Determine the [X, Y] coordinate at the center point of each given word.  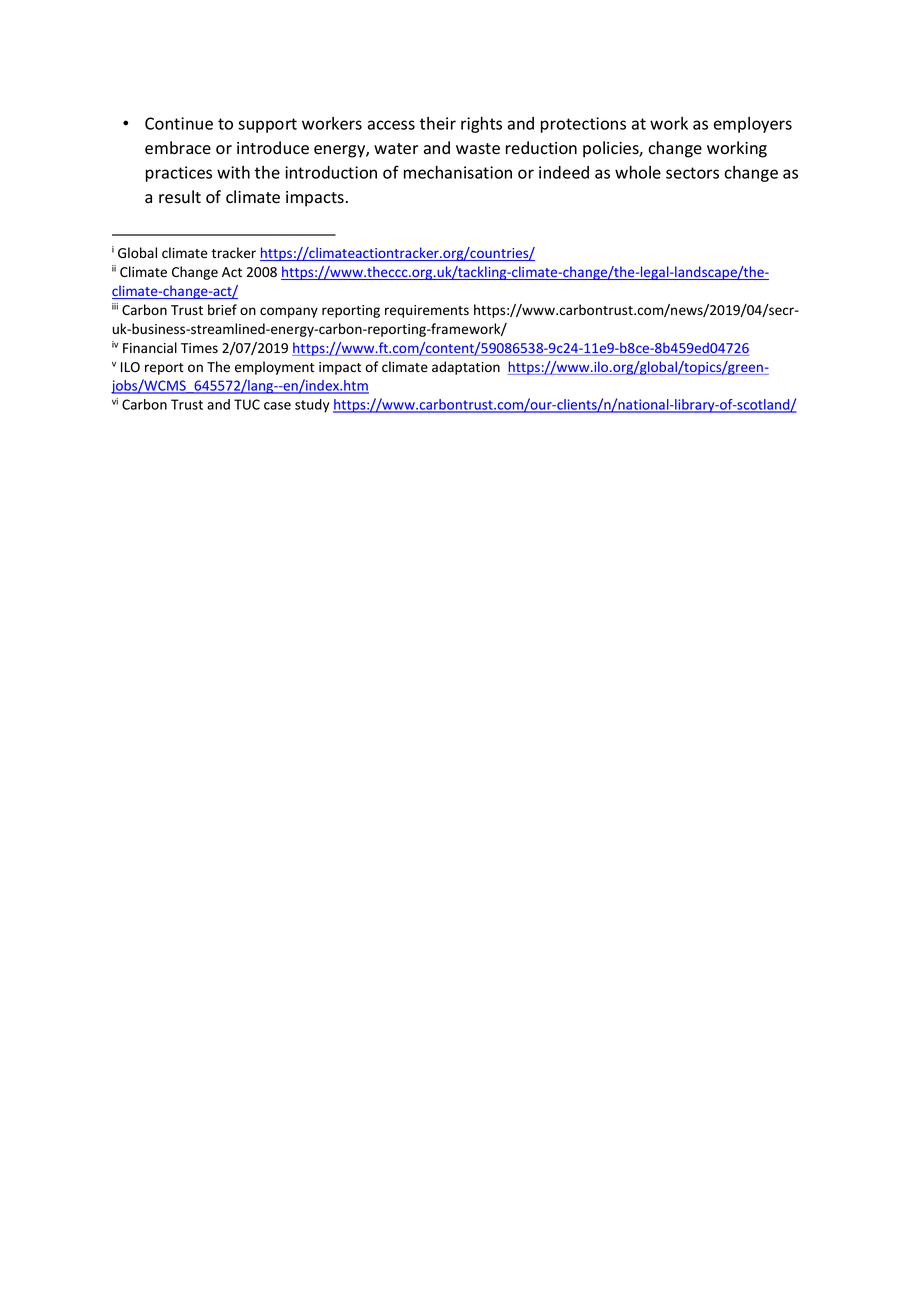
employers [753, 125]
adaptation [466, 368]
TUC [247, 404]
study [312, 406]
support [267, 125]
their [437, 123]
